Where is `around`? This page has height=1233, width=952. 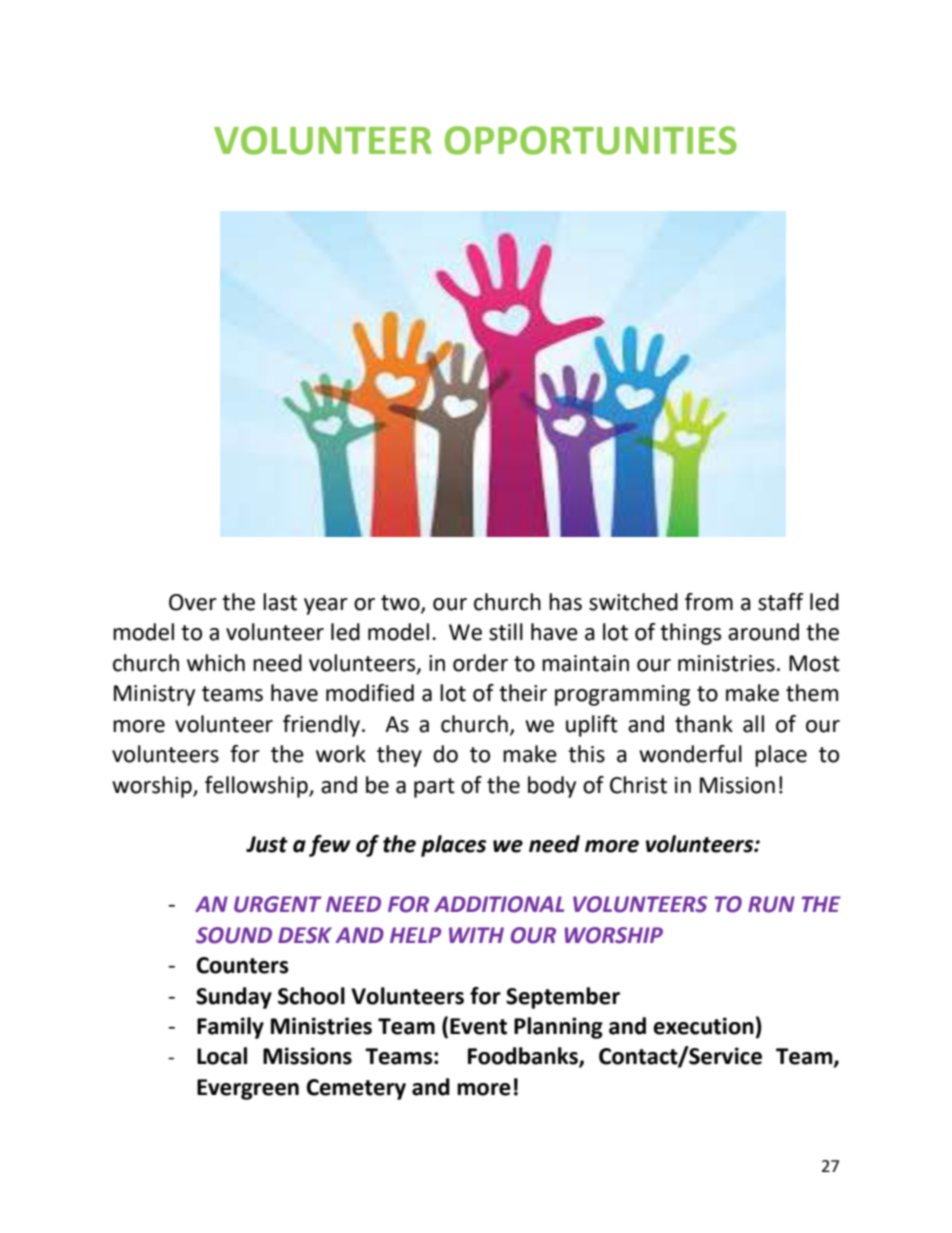
around is located at coordinates (763, 632).
